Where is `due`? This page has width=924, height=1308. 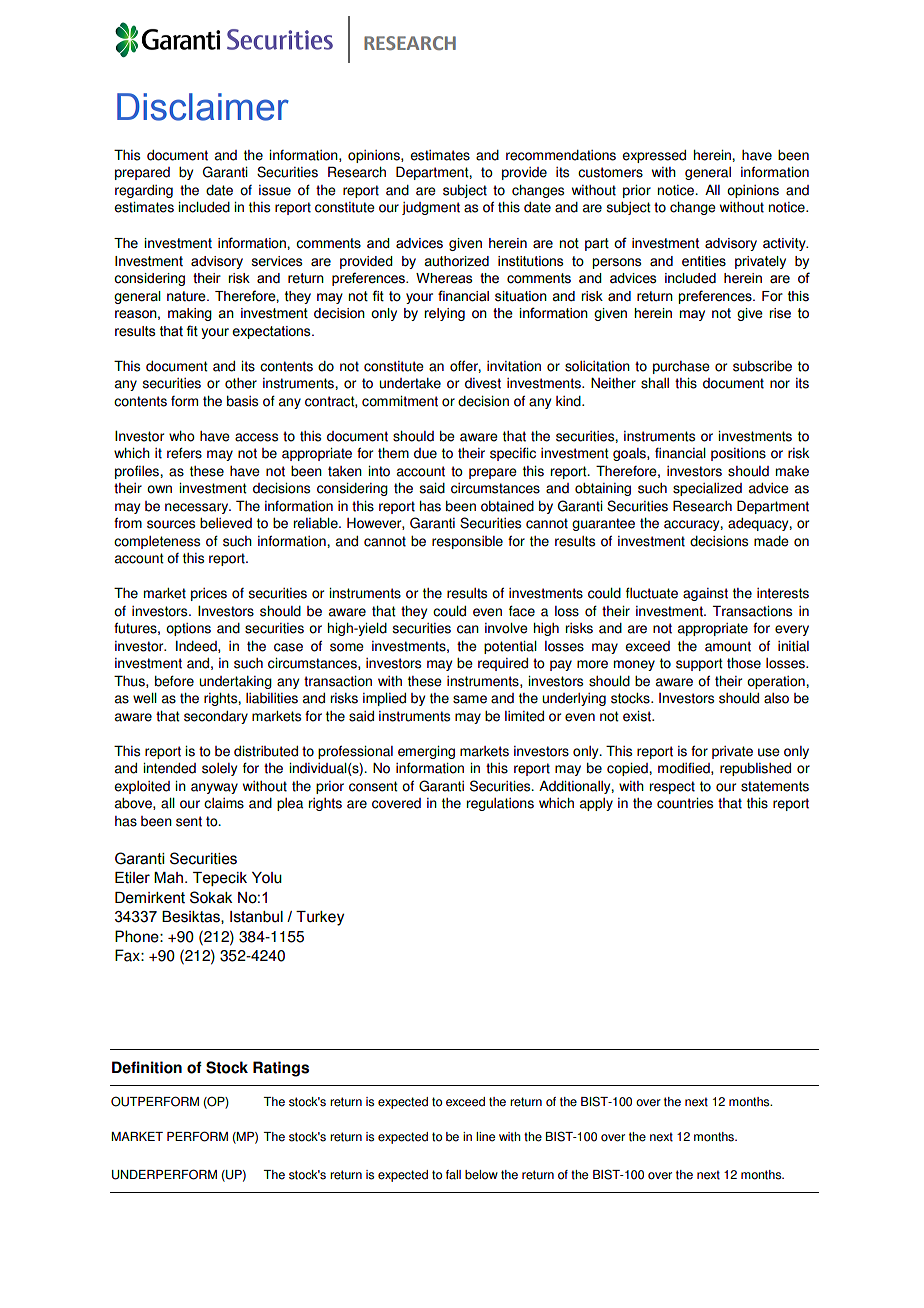 due is located at coordinates (425, 453).
